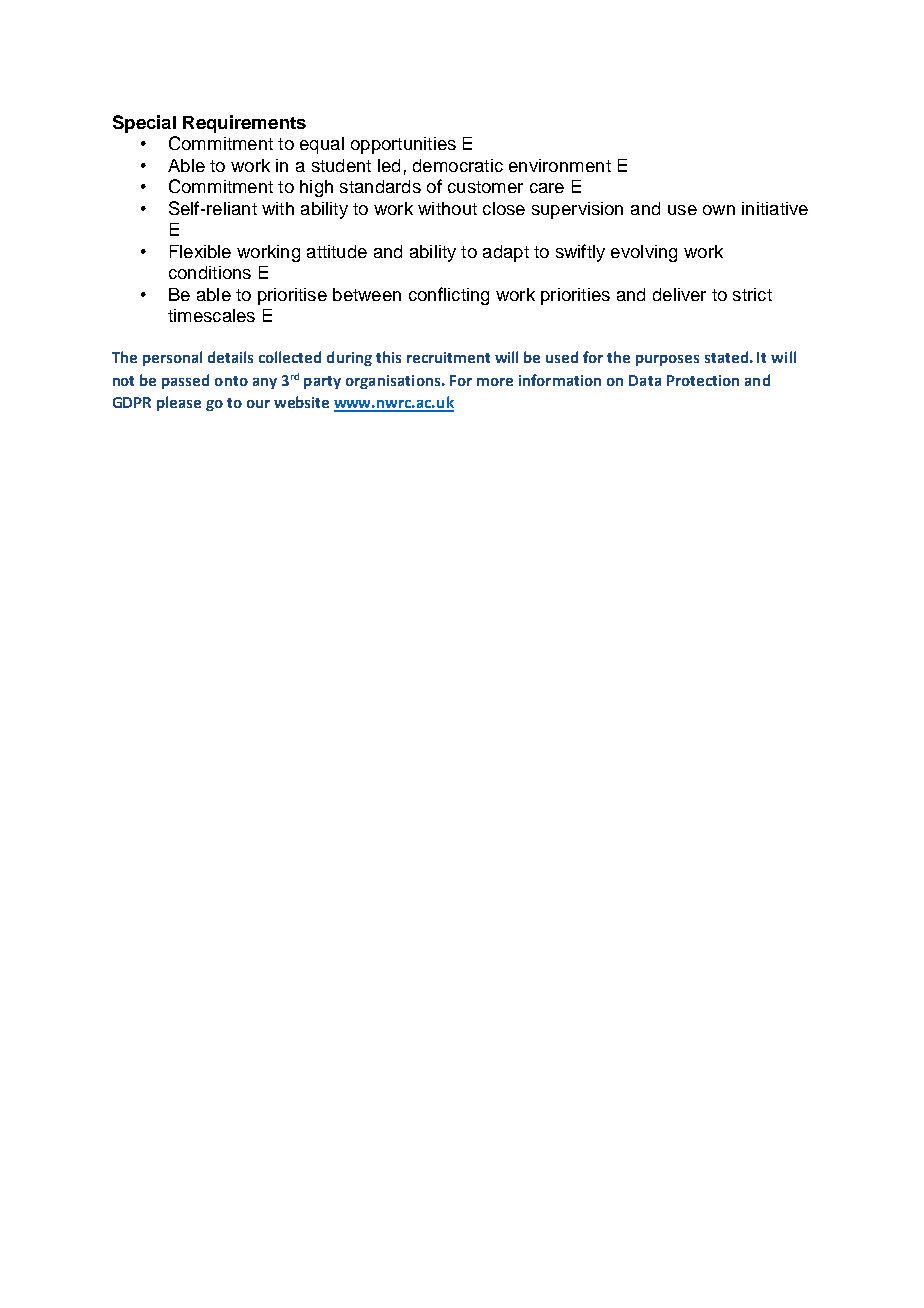  What do you see at coordinates (200, 251) in the document?
I see `Flexible` at bounding box center [200, 251].
